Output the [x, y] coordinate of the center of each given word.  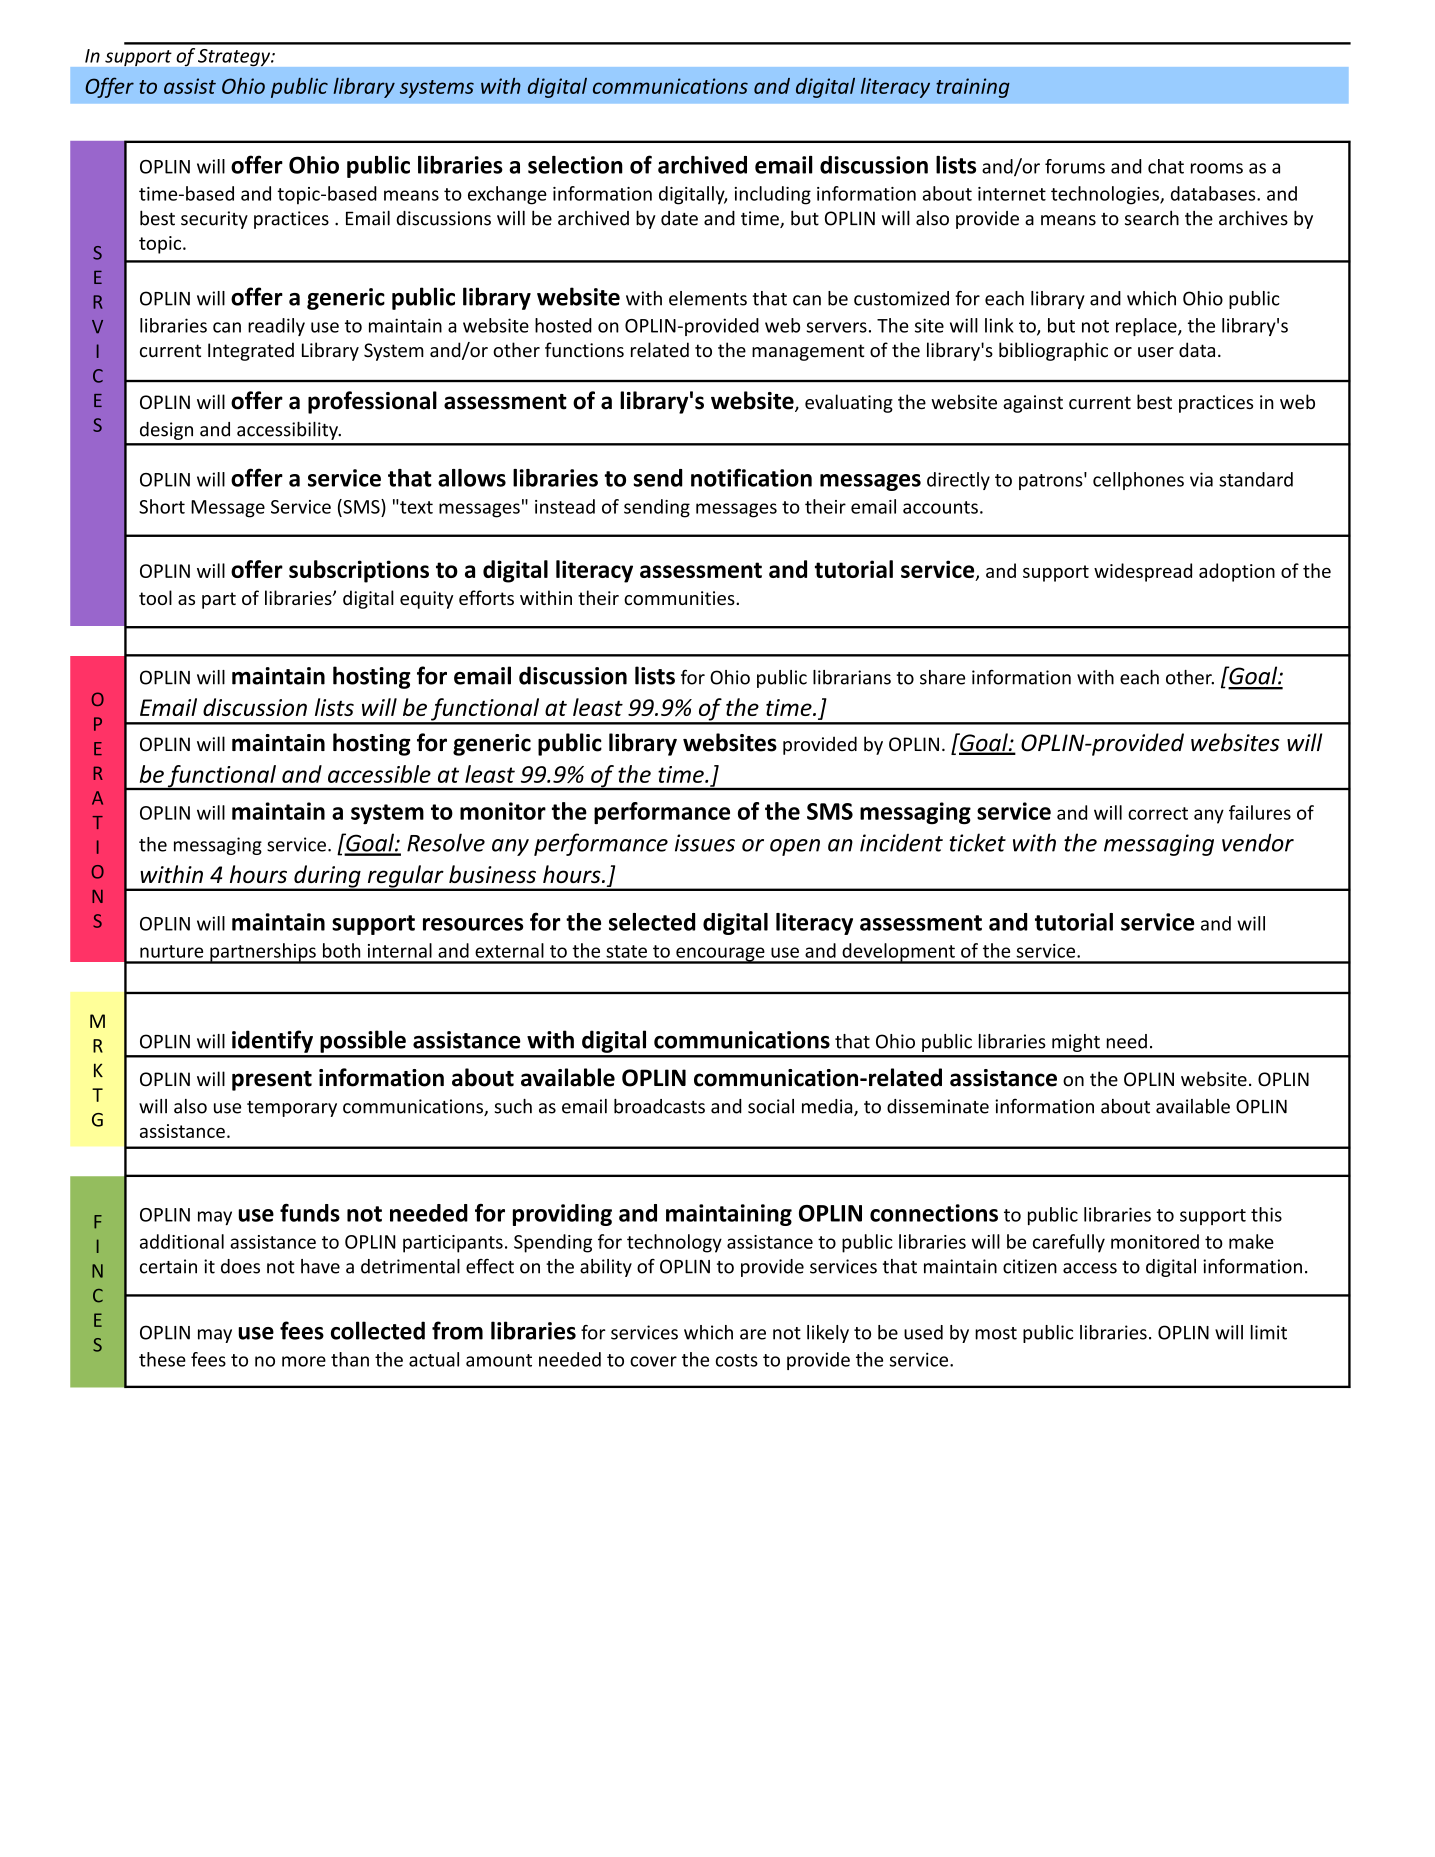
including [773, 195]
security [214, 220]
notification [751, 477]
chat [1166, 166]
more [304, 1361]
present [272, 1081]
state [626, 951]
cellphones [1138, 481]
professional [372, 402]
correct [1158, 813]
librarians [852, 677]
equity [426, 600]
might [1076, 1043]
